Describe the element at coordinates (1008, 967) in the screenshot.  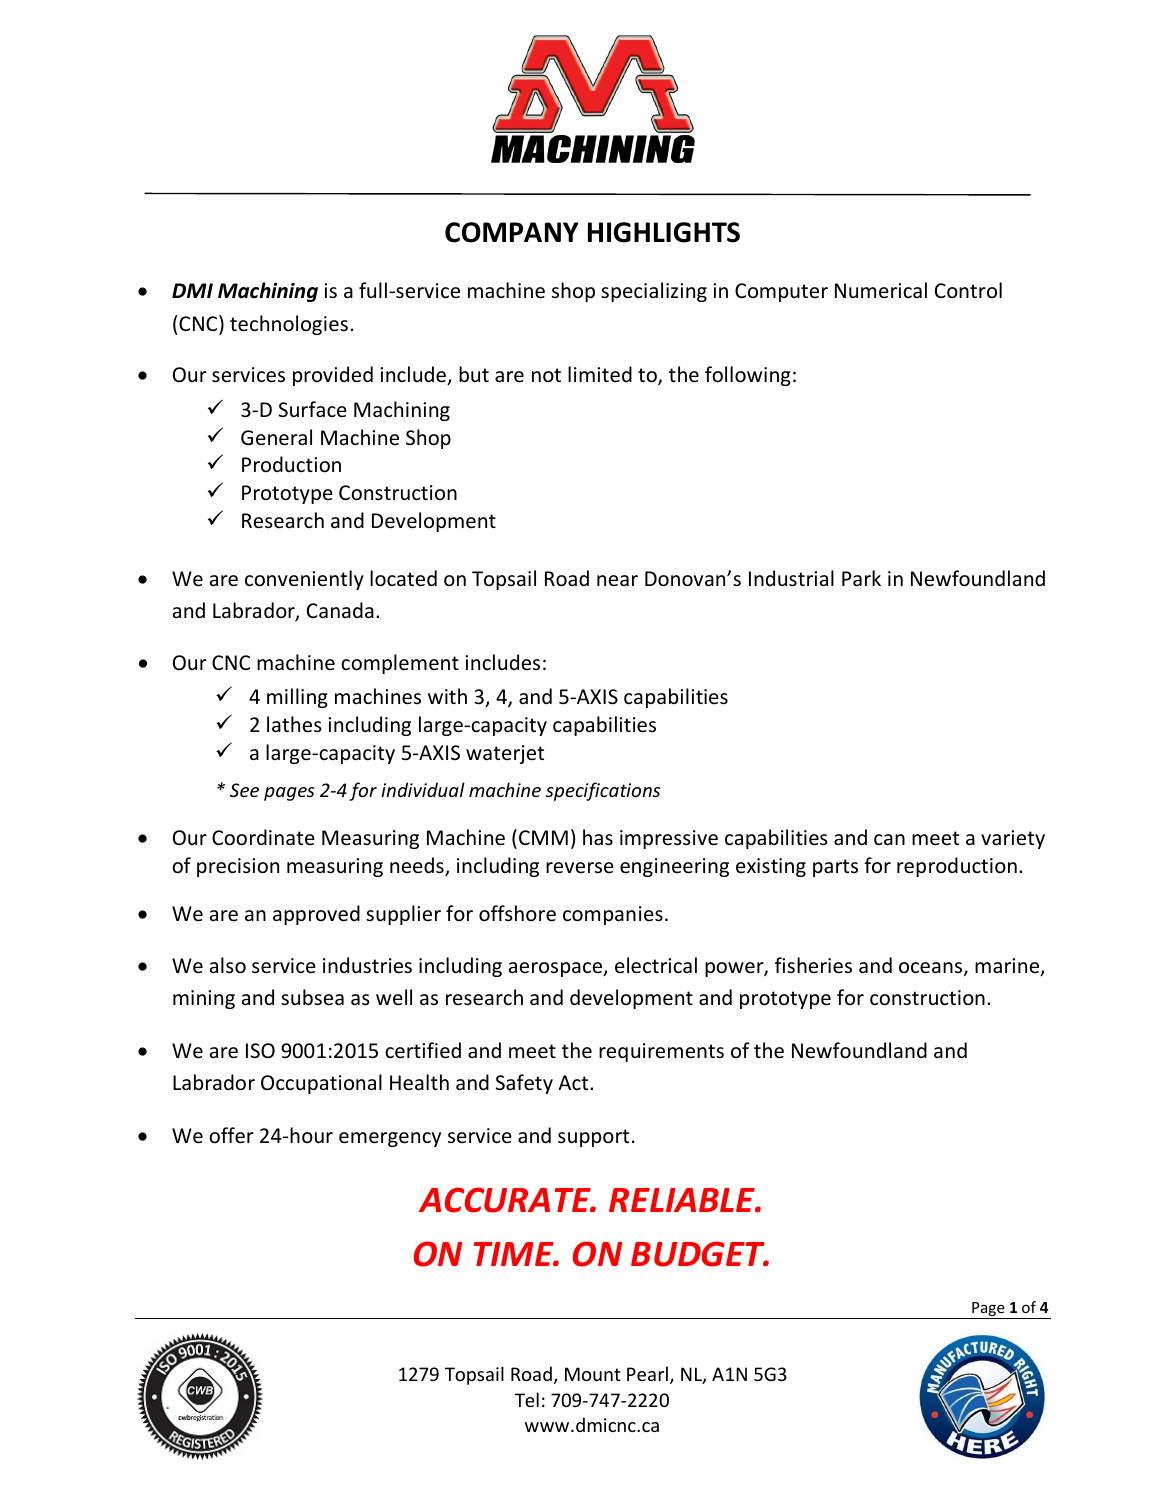
I see `marine` at that location.
